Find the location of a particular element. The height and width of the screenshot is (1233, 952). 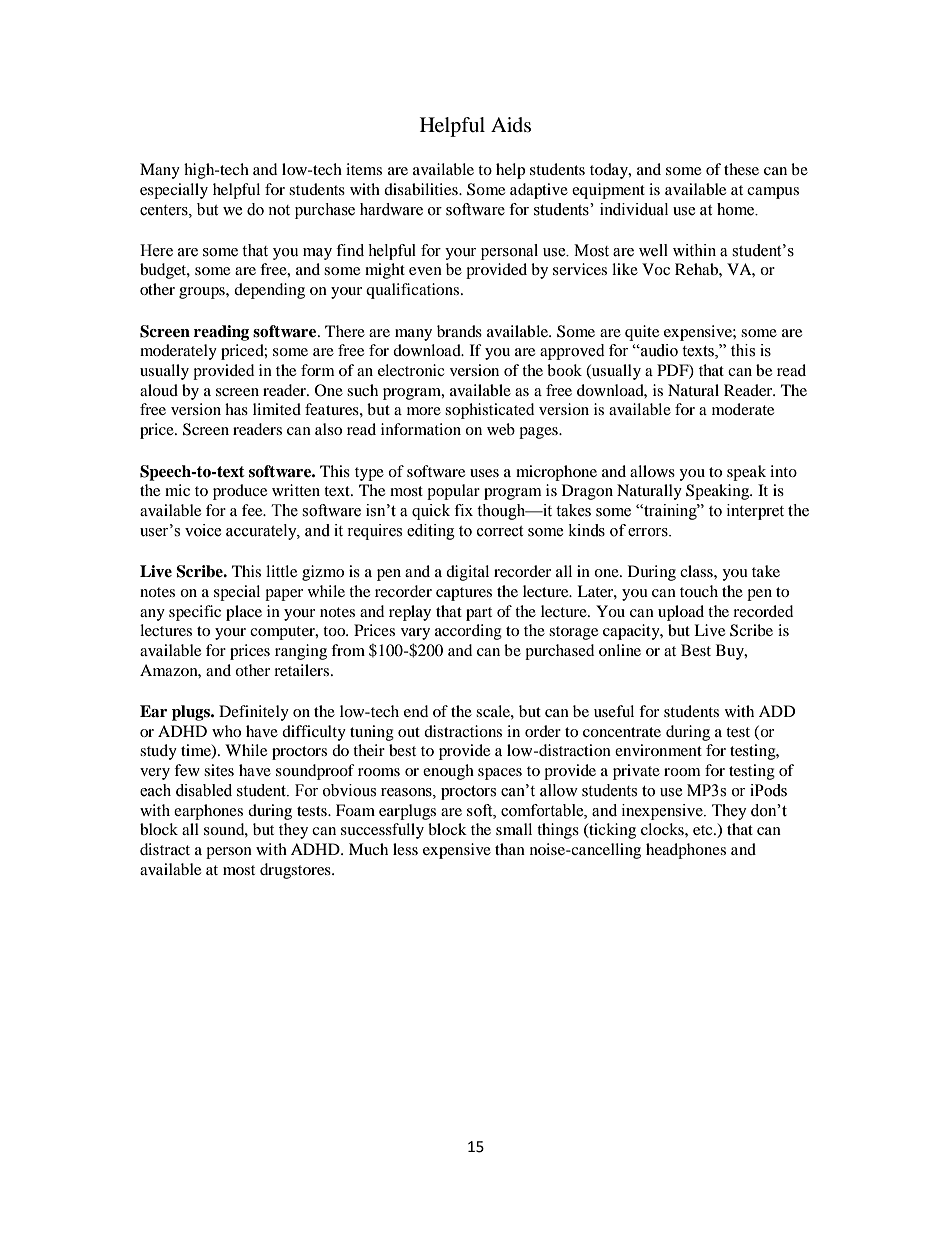

centers is located at coordinates (165, 210).
